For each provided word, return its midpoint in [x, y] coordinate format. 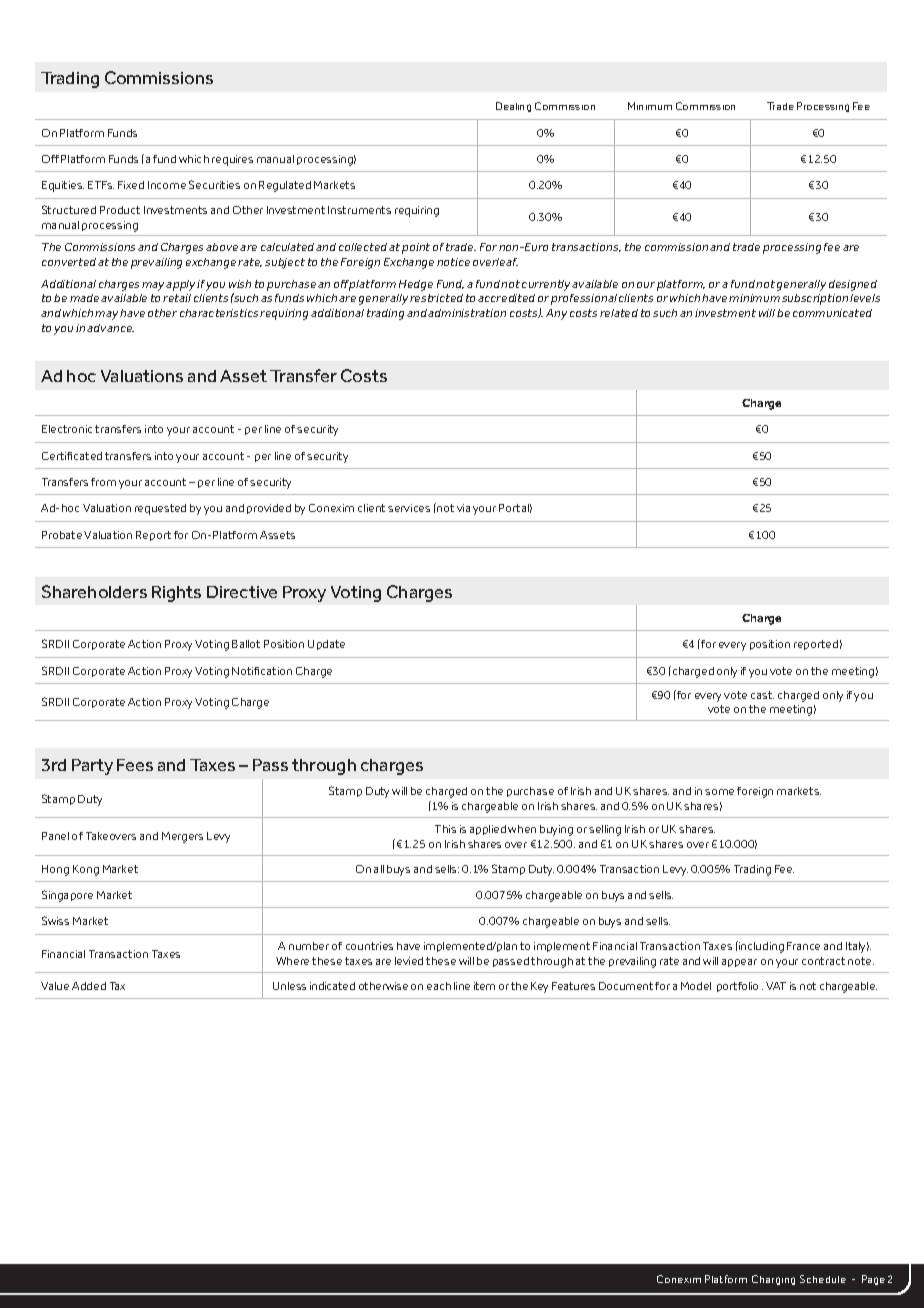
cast [762, 695]
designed [853, 285]
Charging [773, 1280]
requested [160, 509]
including [760, 947]
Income [167, 185]
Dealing [513, 107]
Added [89, 986]
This [445, 829]
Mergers [182, 837]
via [463, 508]
